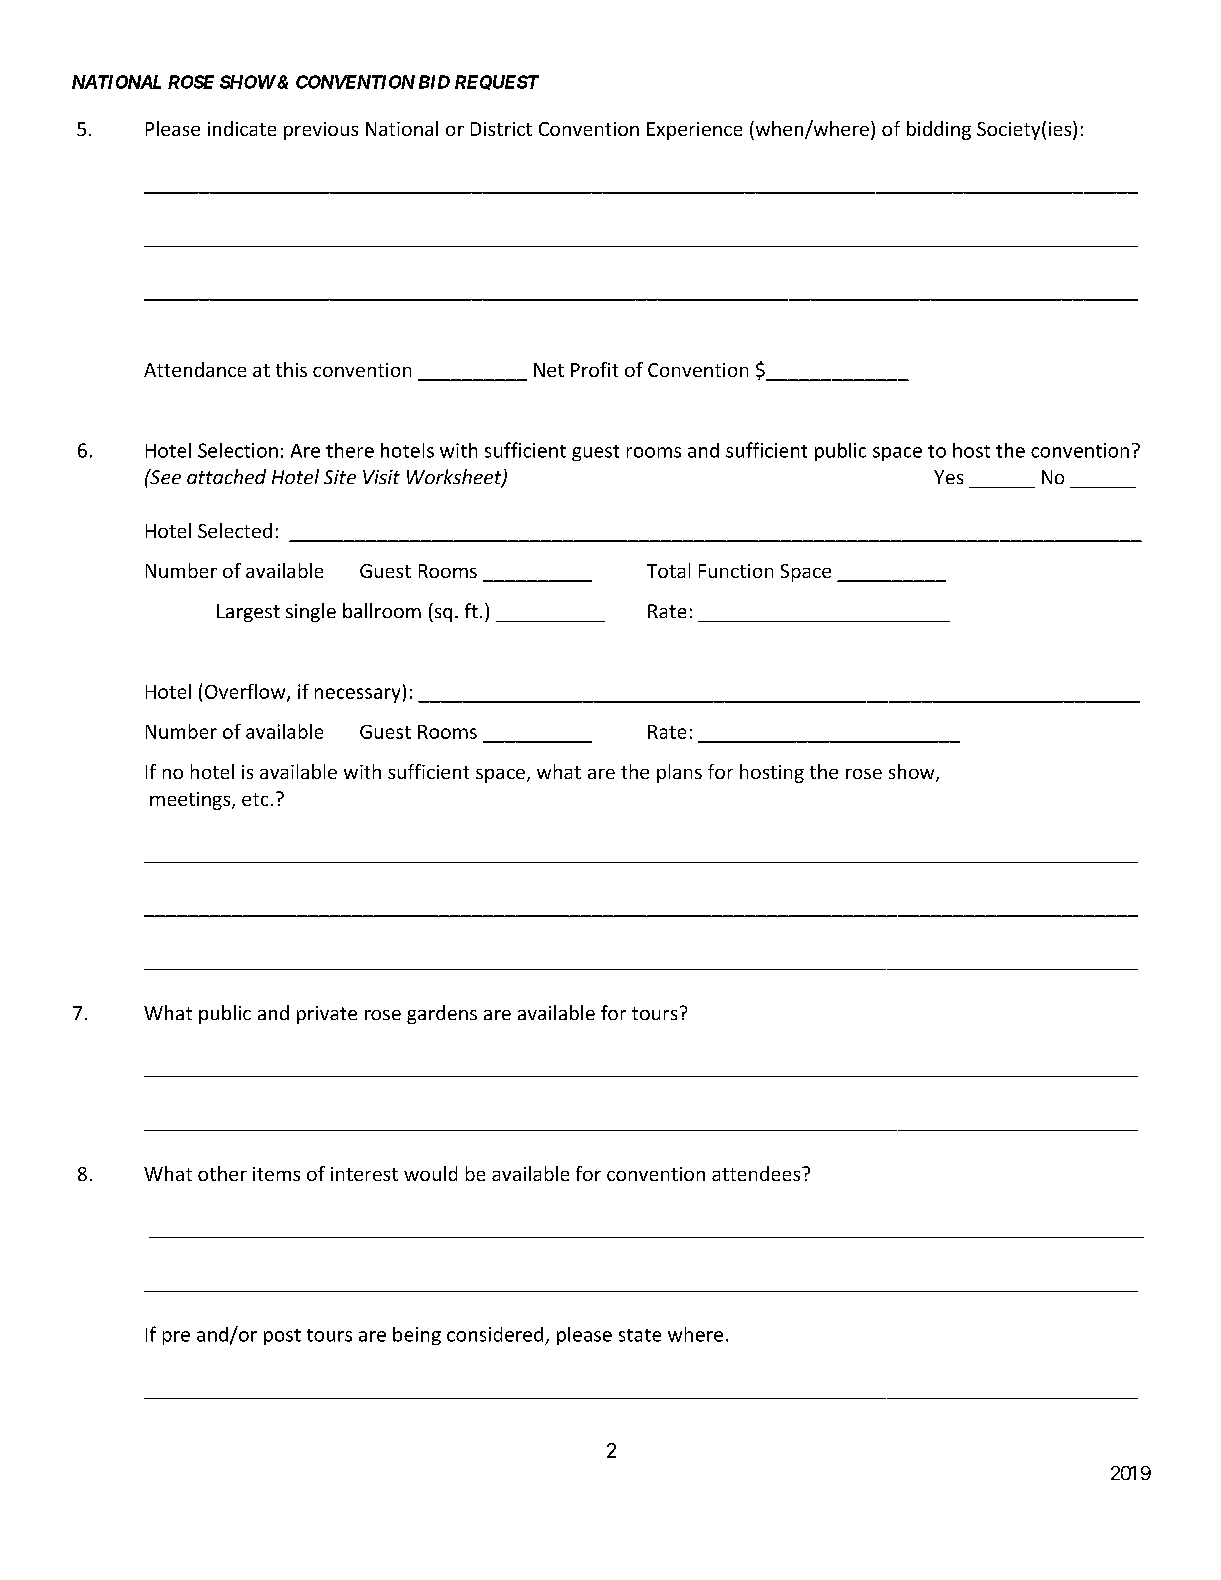 Image resolution: width=1221 pixels, height=1580 pixels. What do you see at coordinates (939, 130) in the document?
I see `bidding` at bounding box center [939, 130].
